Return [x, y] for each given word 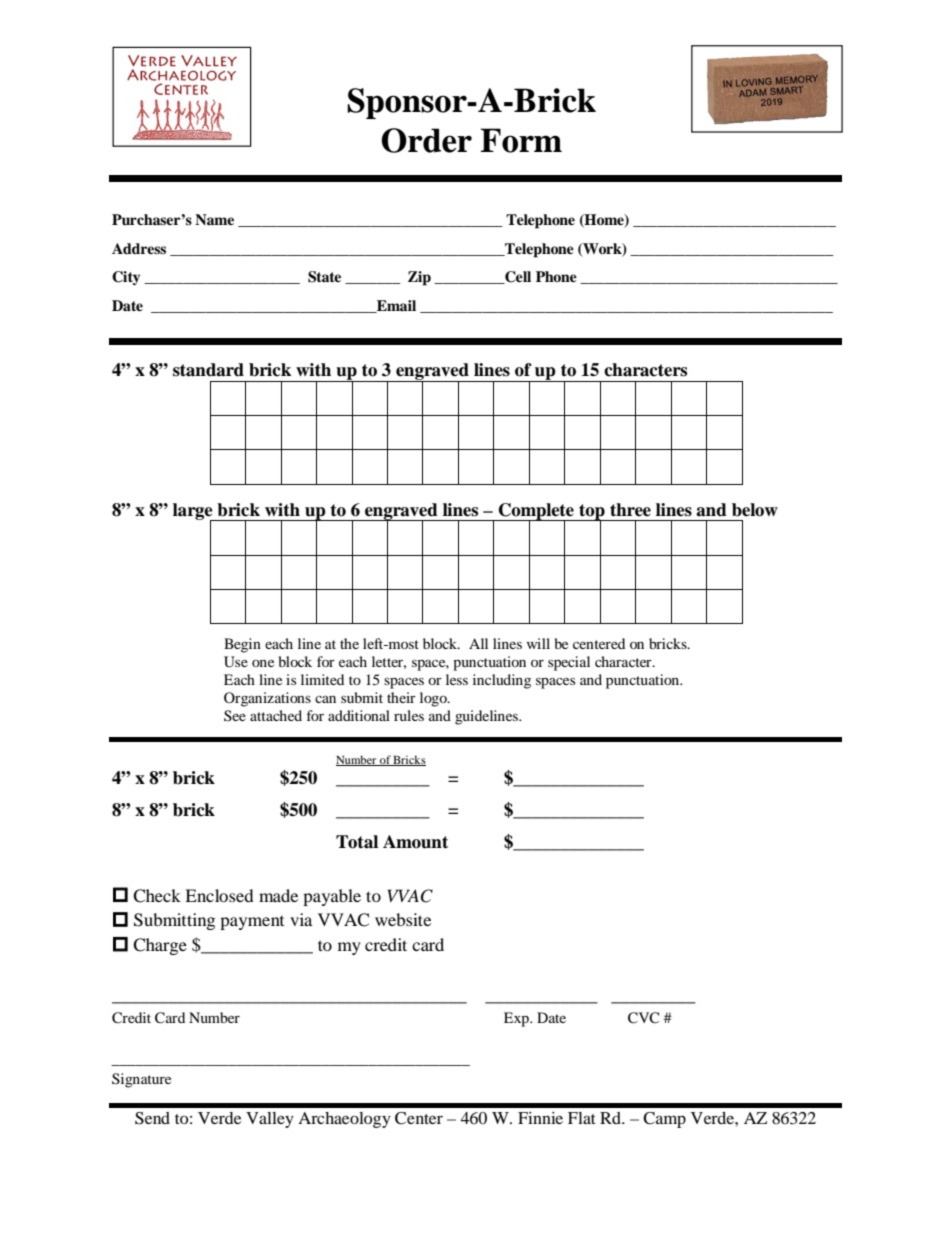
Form [521, 140]
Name [214, 219]
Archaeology [344, 1120]
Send [152, 1118]
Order [426, 140]
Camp [664, 1120]
